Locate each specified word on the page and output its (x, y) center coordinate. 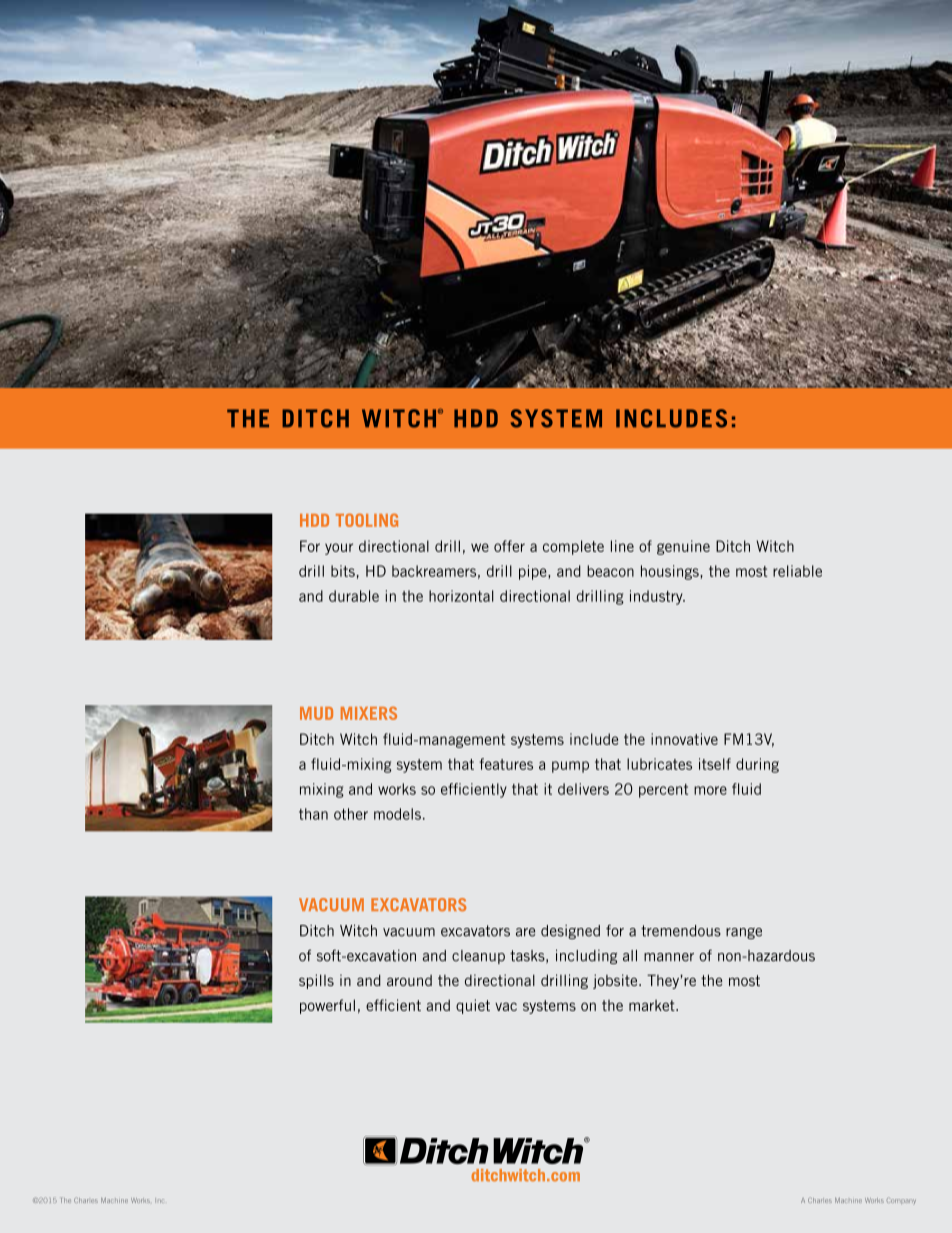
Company (901, 1201)
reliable (797, 571)
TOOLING (367, 520)
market (653, 1005)
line (622, 546)
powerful (327, 1006)
